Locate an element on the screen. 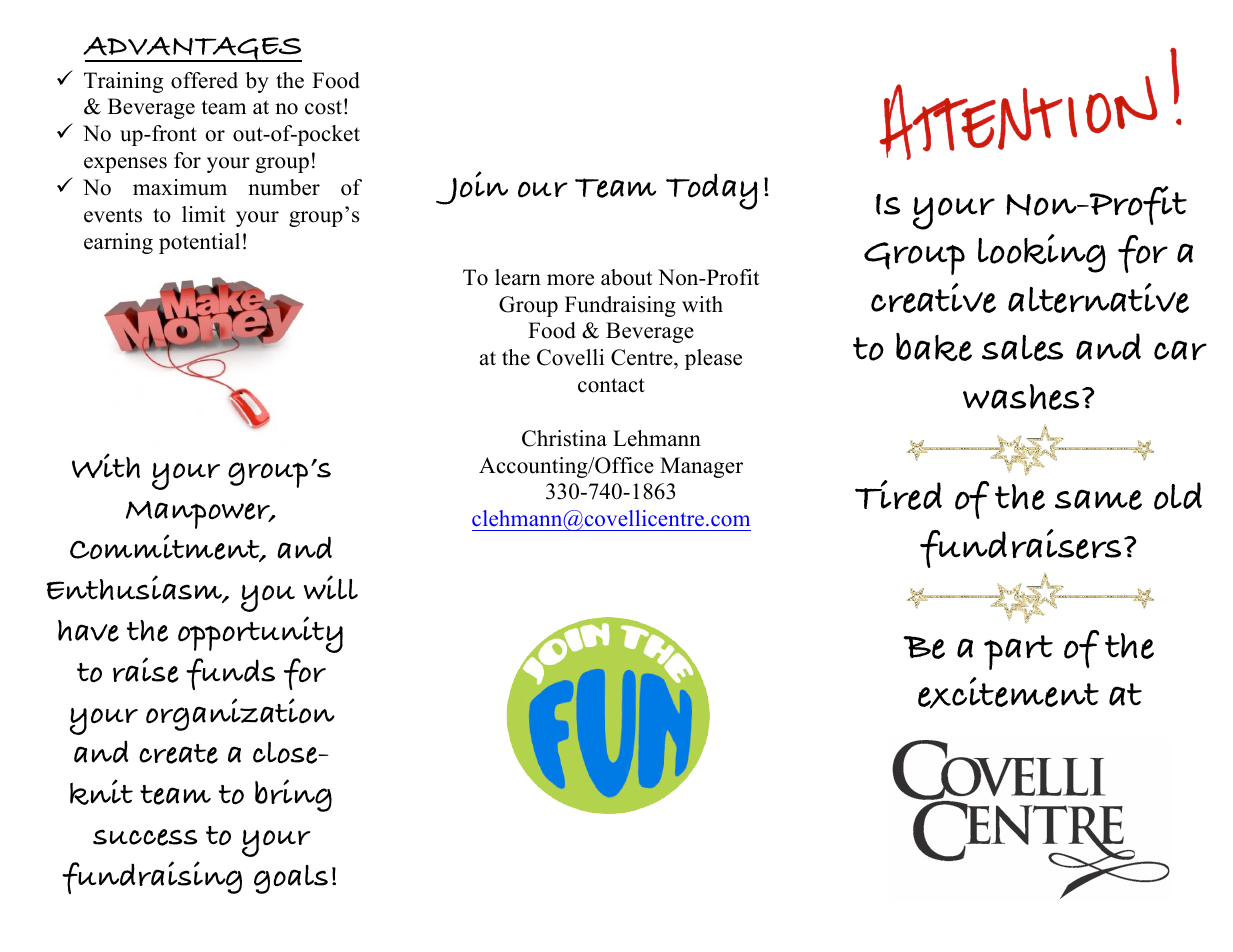  alternative is located at coordinates (1098, 298).
